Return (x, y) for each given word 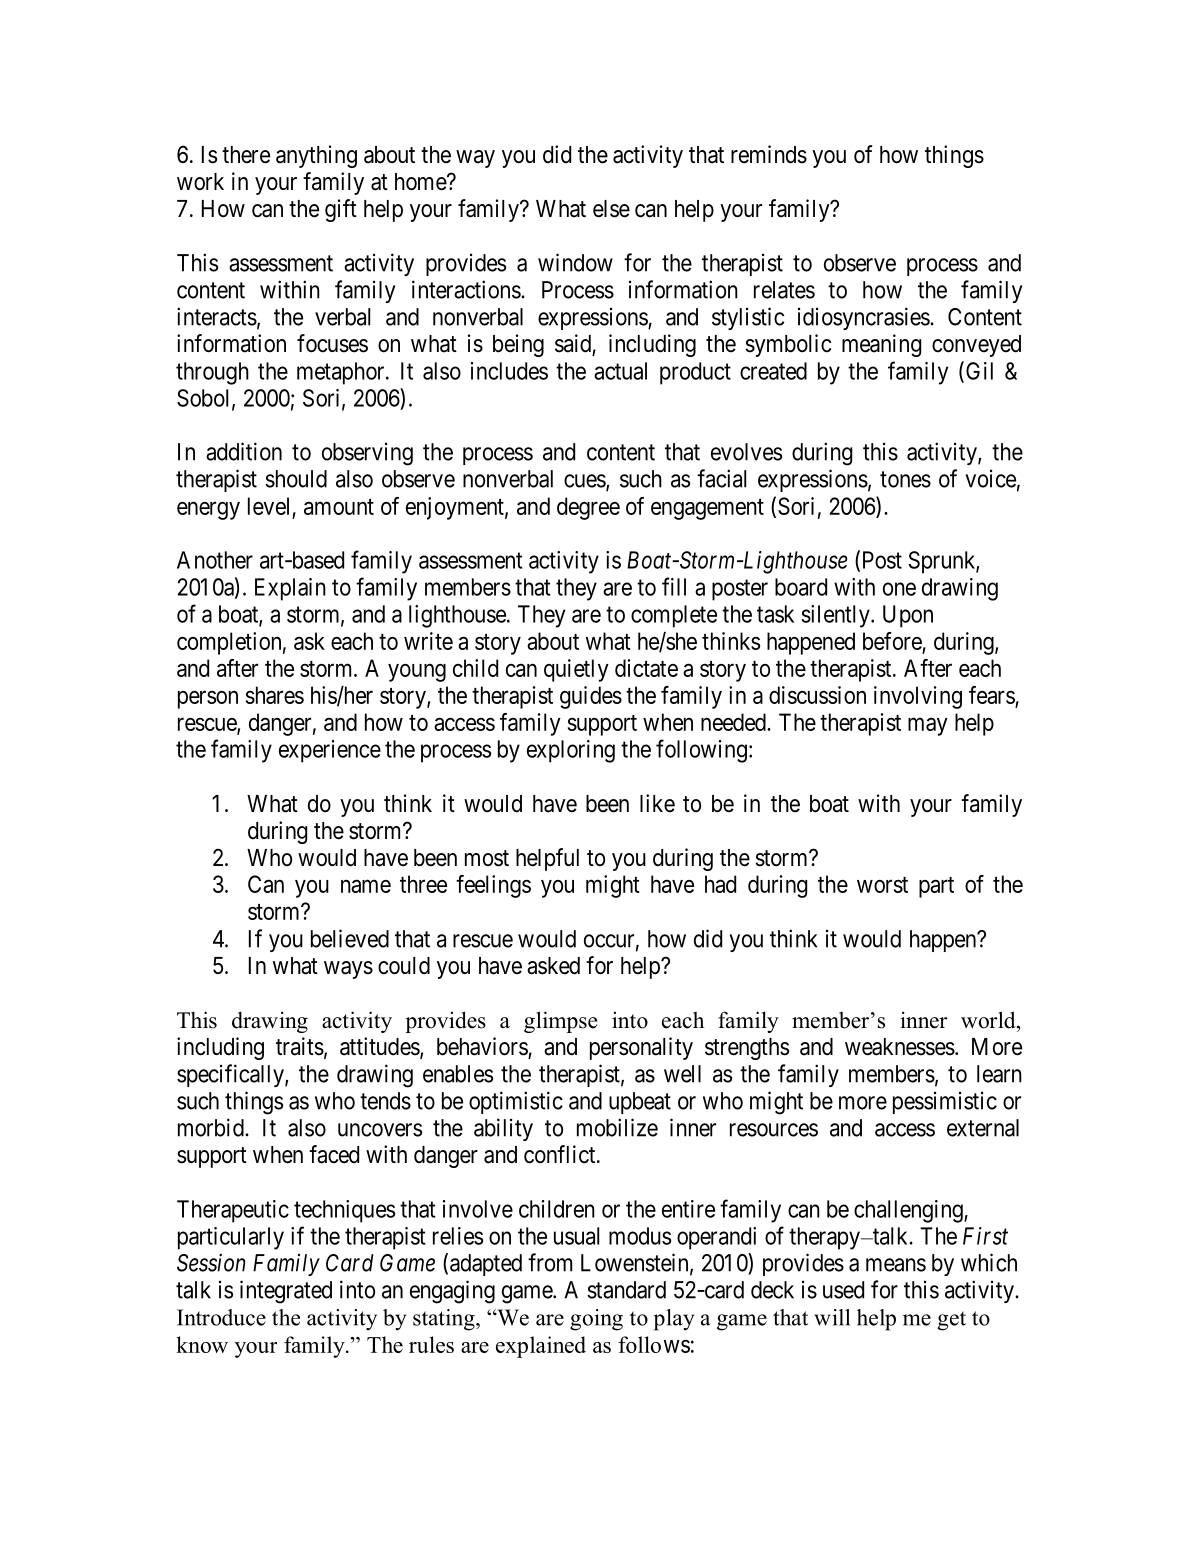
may (928, 726)
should (296, 479)
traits (300, 1046)
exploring (571, 751)
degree (588, 508)
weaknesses (900, 1047)
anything (316, 156)
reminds (769, 154)
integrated (286, 1292)
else (611, 209)
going (596, 1320)
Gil (978, 371)
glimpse (560, 1022)
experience (330, 751)
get (952, 1321)
